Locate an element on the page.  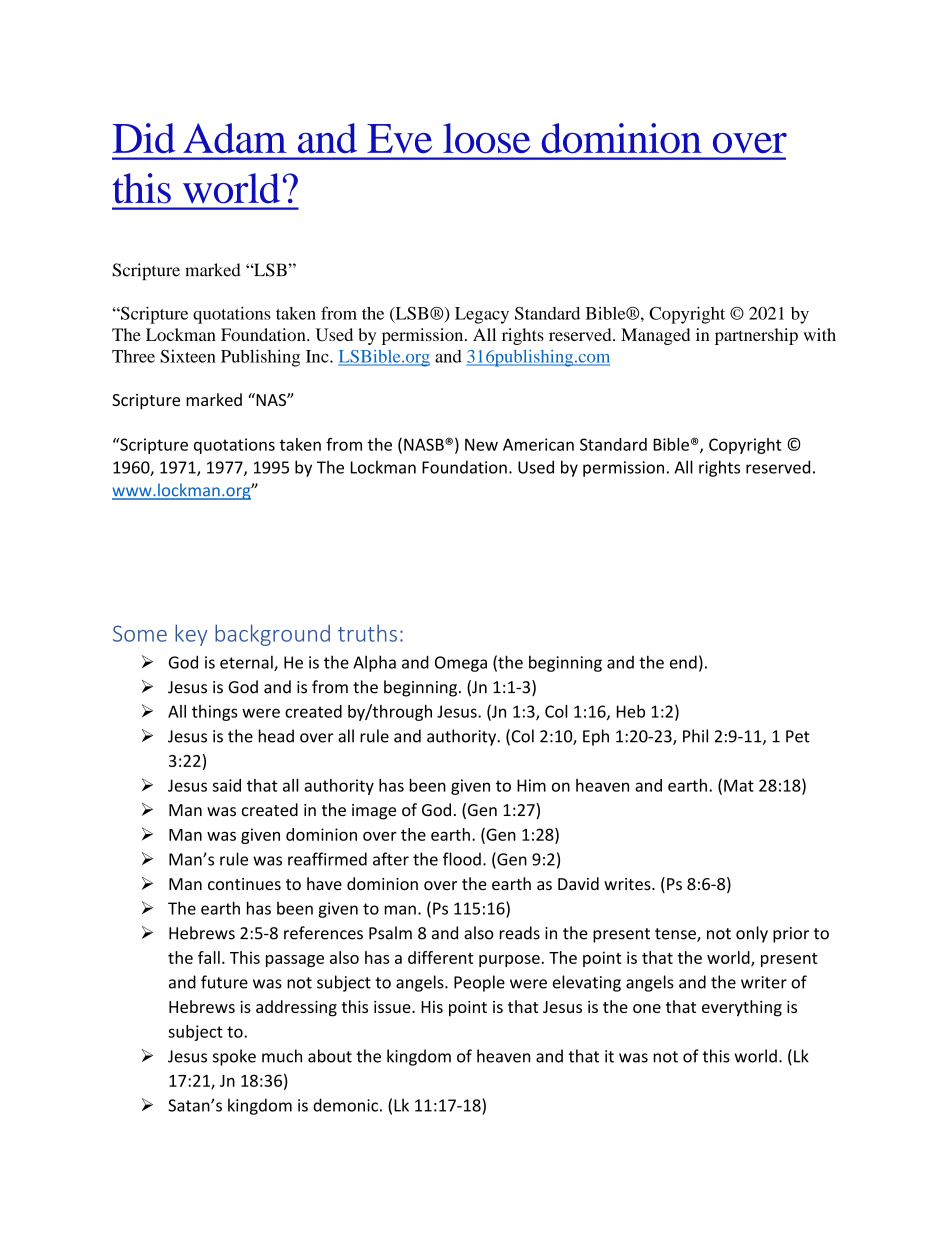
loose is located at coordinates (487, 138).
